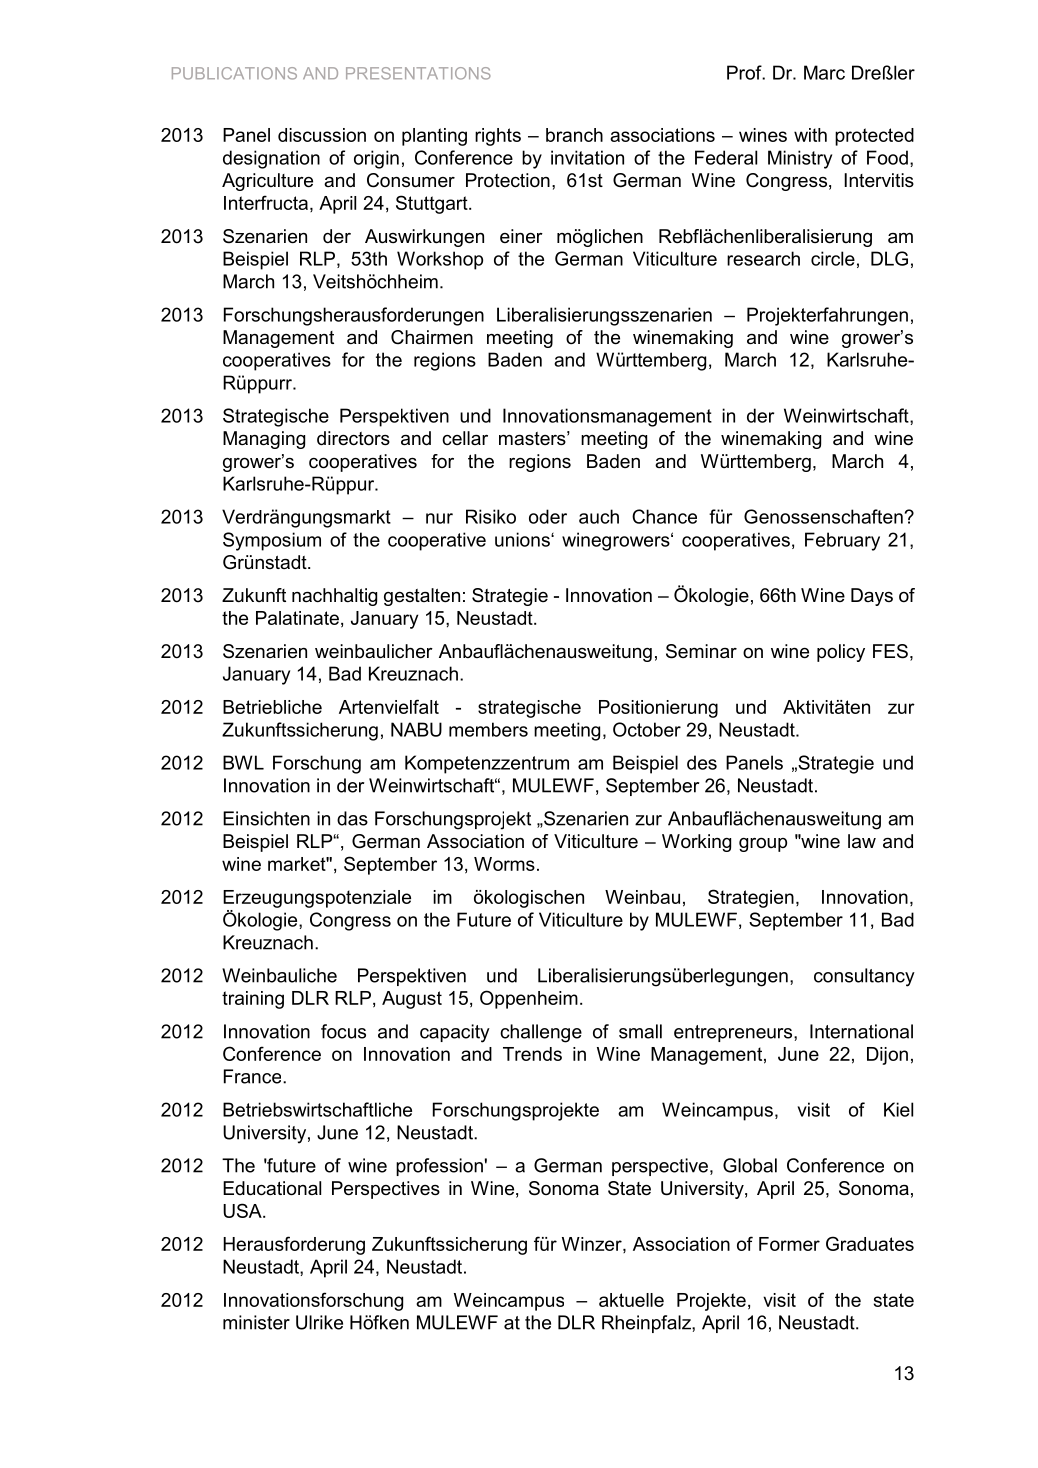  I want to click on with, so click(810, 135).
